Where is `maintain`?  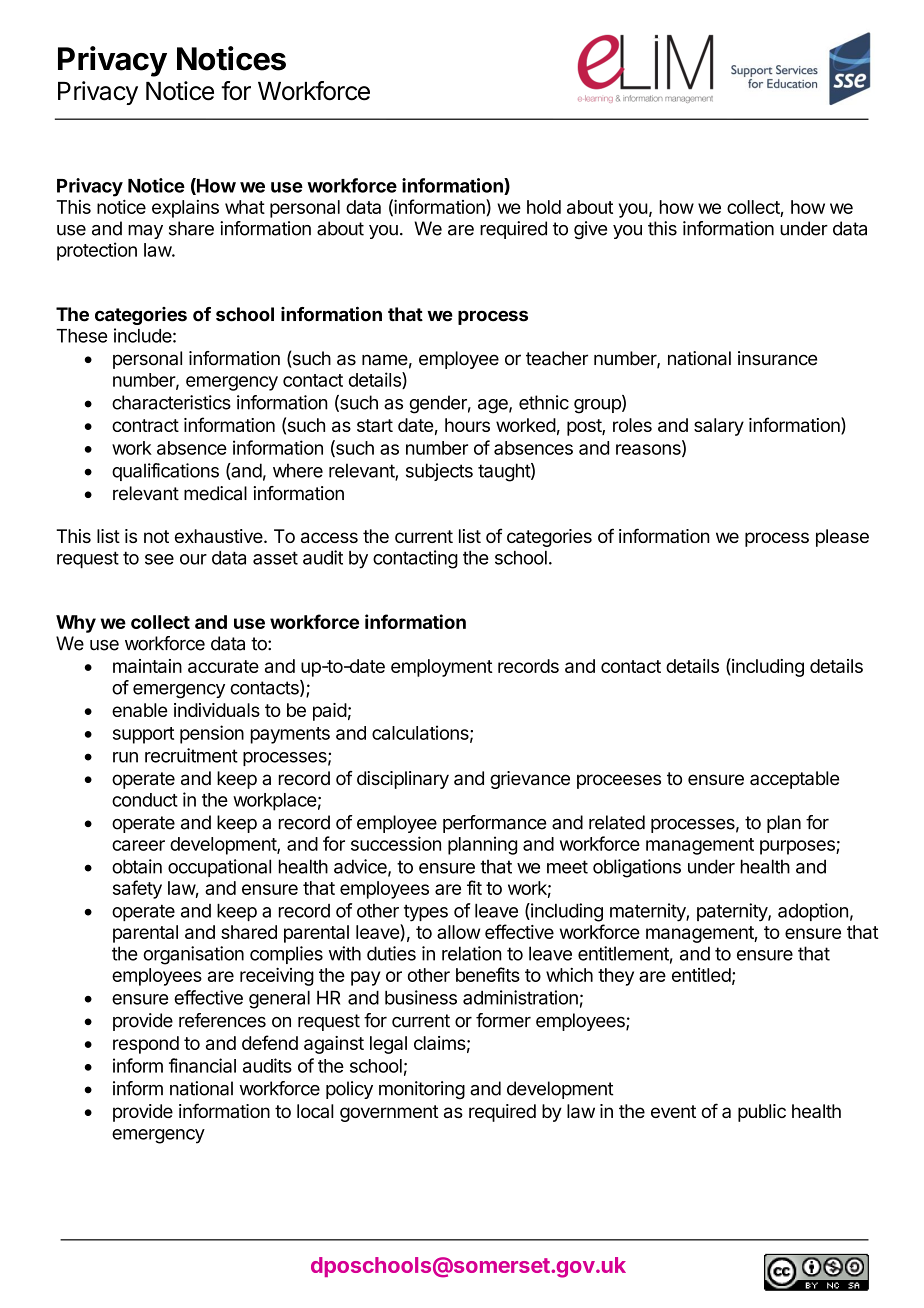 maintain is located at coordinates (147, 666).
